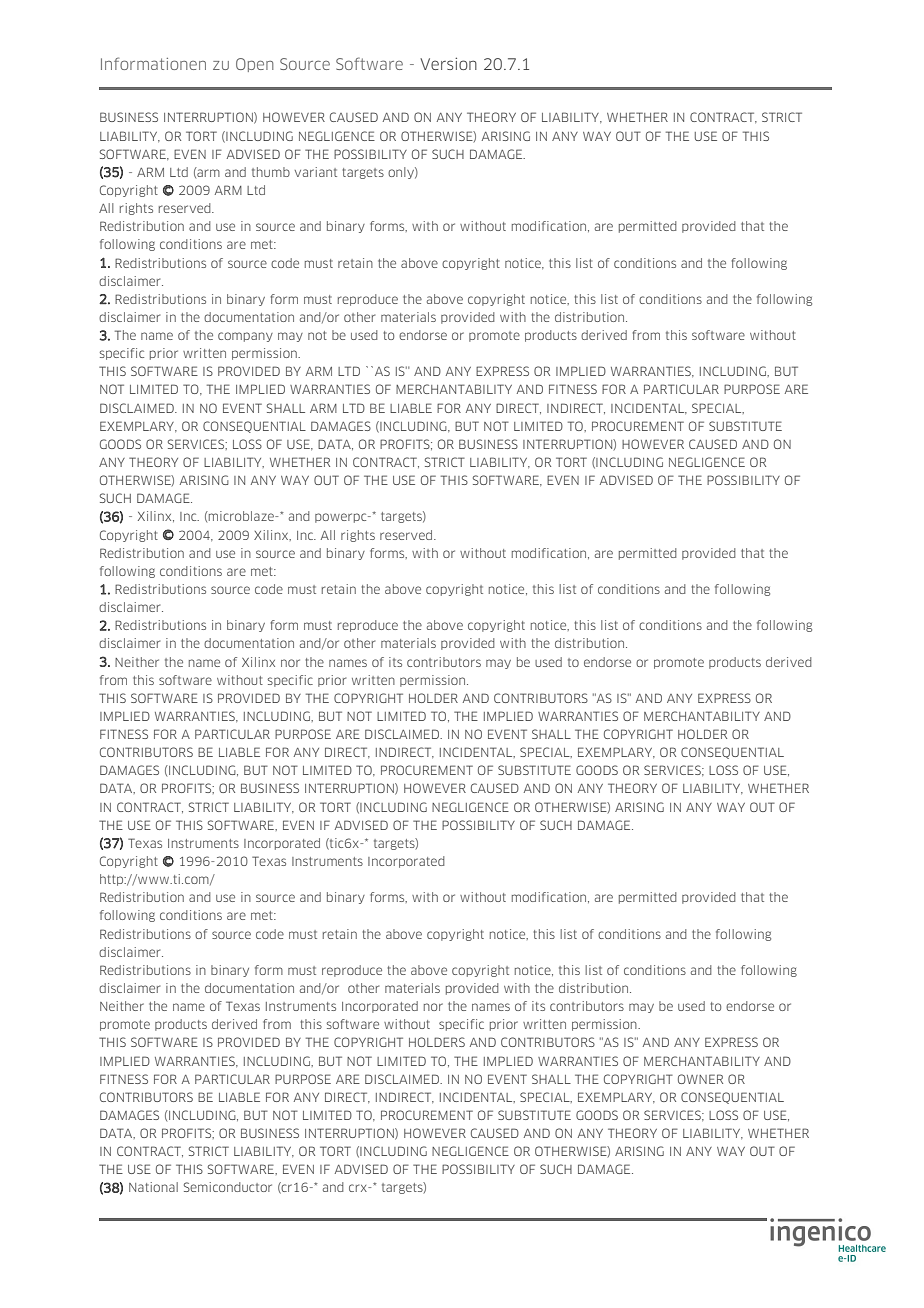 This screenshot has height=1308, width=924. I want to click on company, so click(245, 337).
